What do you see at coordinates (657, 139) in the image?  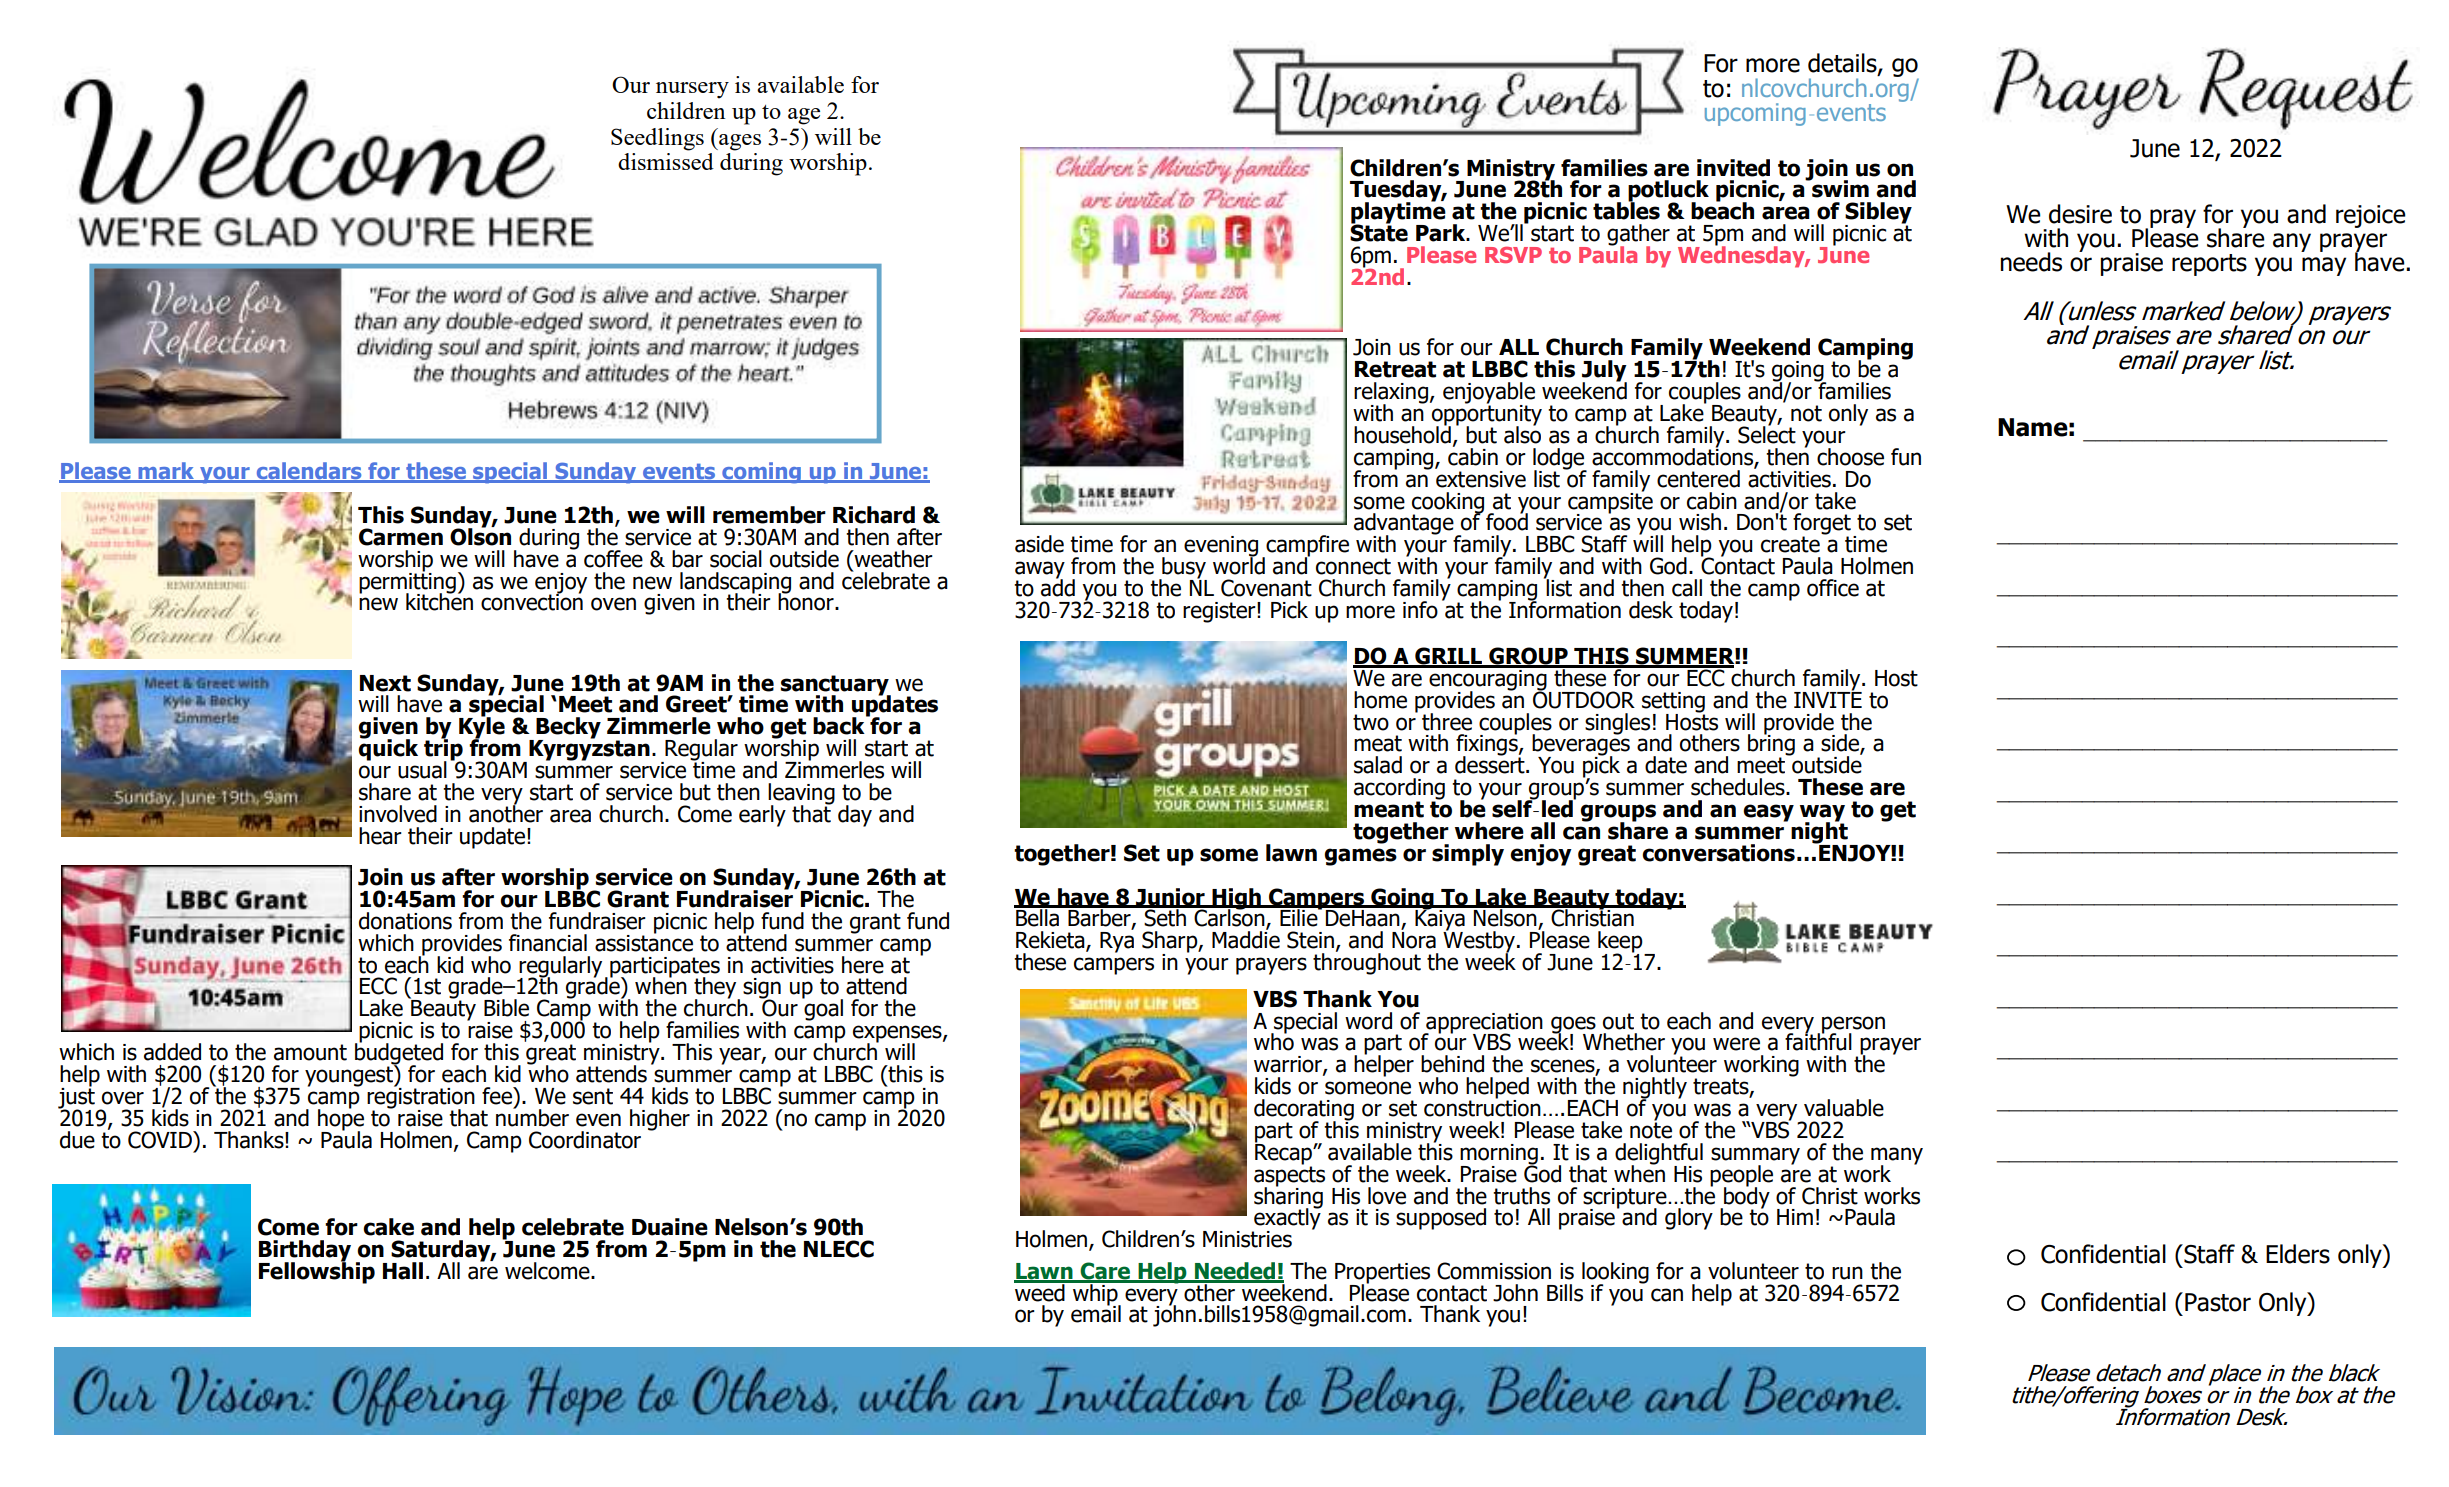 I see `Seedlings` at bounding box center [657, 139].
